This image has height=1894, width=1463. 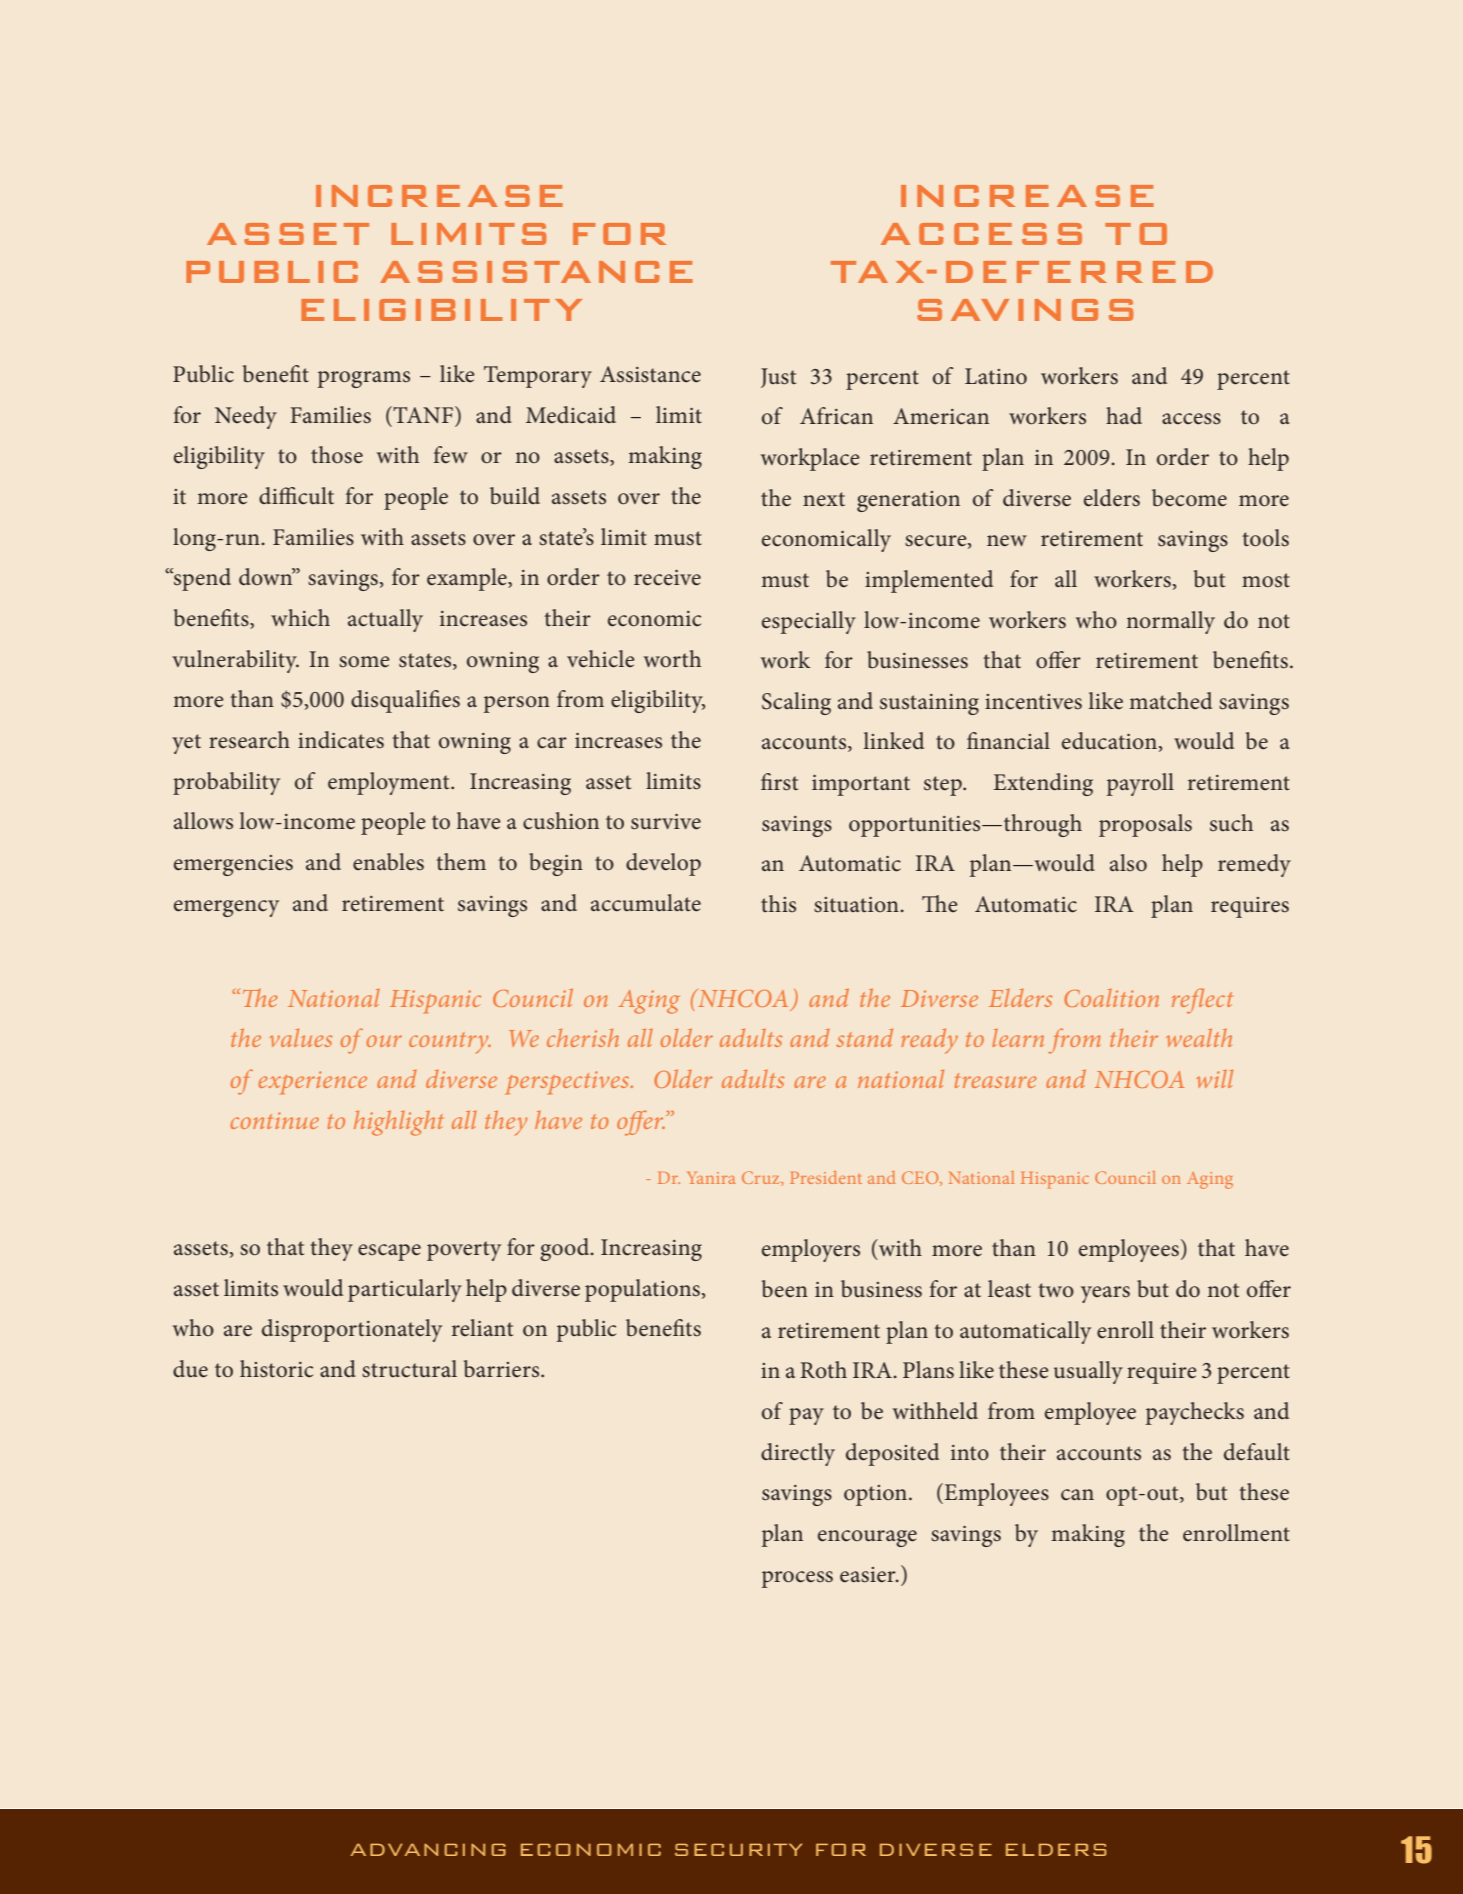 What do you see at coordinates (1124, 415) in the image?
I see `had` at bounding box center [1124, 415].
